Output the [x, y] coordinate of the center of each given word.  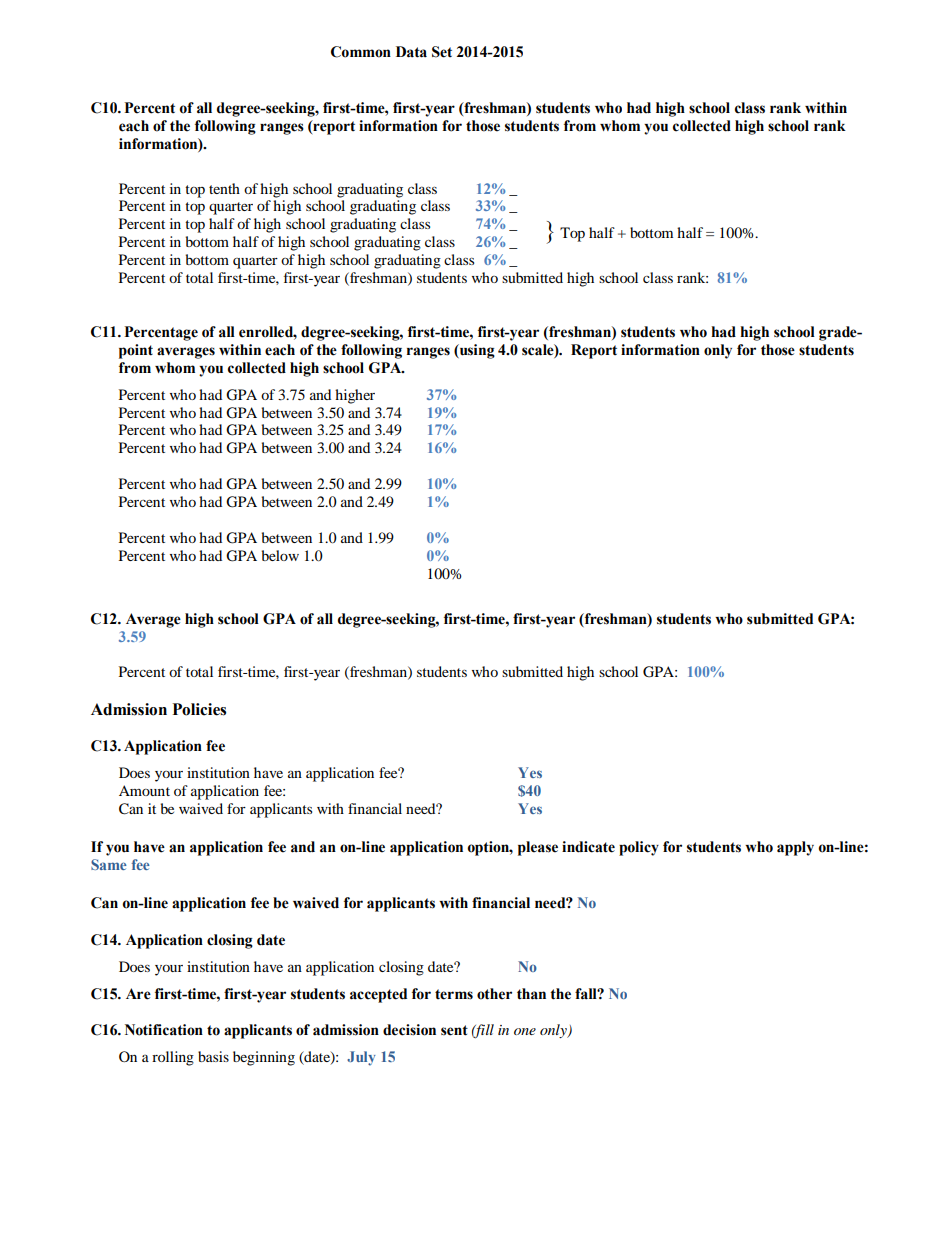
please [538, 848]
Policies [199, 709]
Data [411, 52]
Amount [144, 790]
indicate [588, 847]
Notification [164, 1030]
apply [795, 848]
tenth [224, 188]
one [525, 1031]
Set [442, 52]
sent [454, 1030]
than [531, 994]
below [280, 555]
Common [361, 52]
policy [639, 848]
